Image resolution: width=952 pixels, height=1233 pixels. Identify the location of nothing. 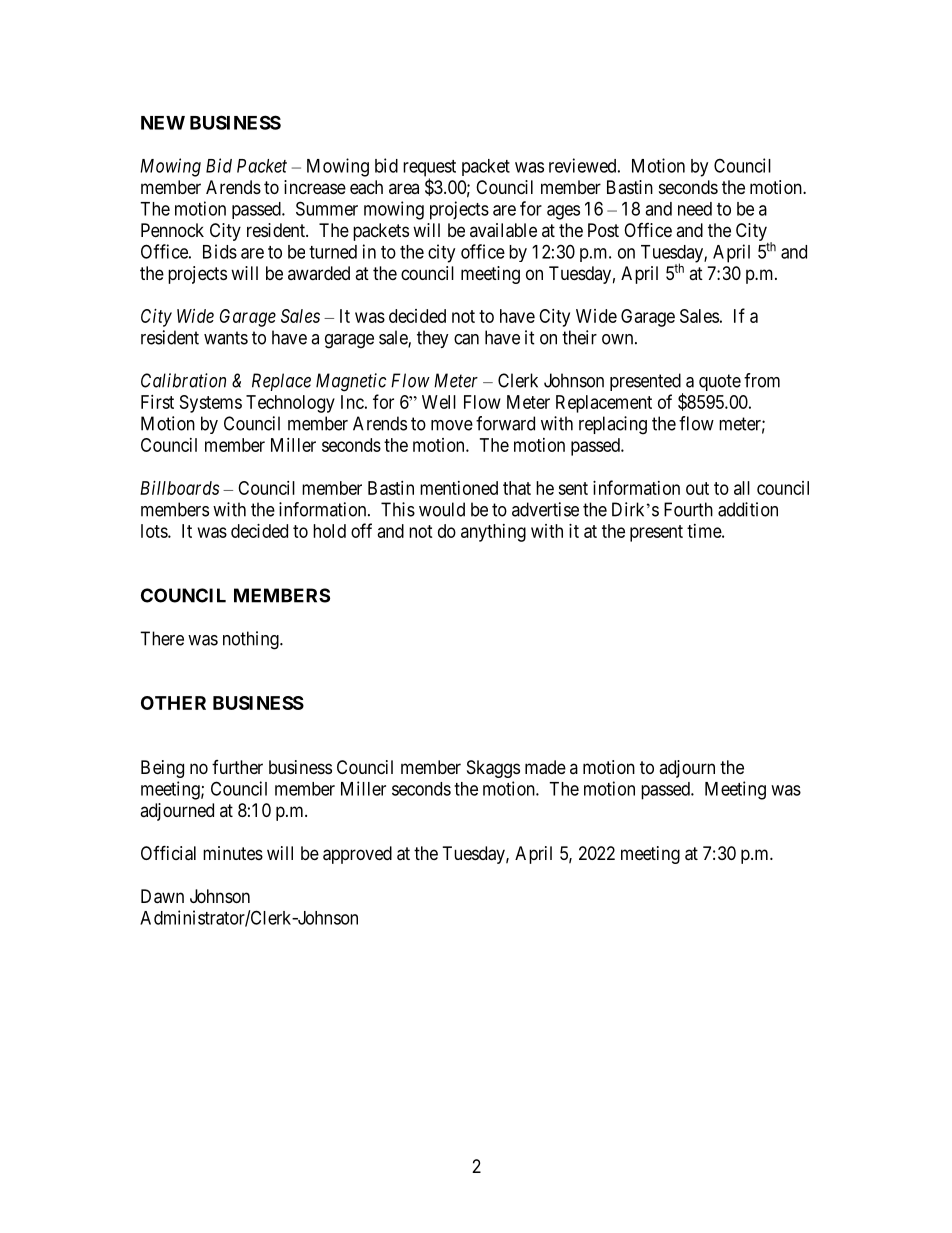
(252, 640).
